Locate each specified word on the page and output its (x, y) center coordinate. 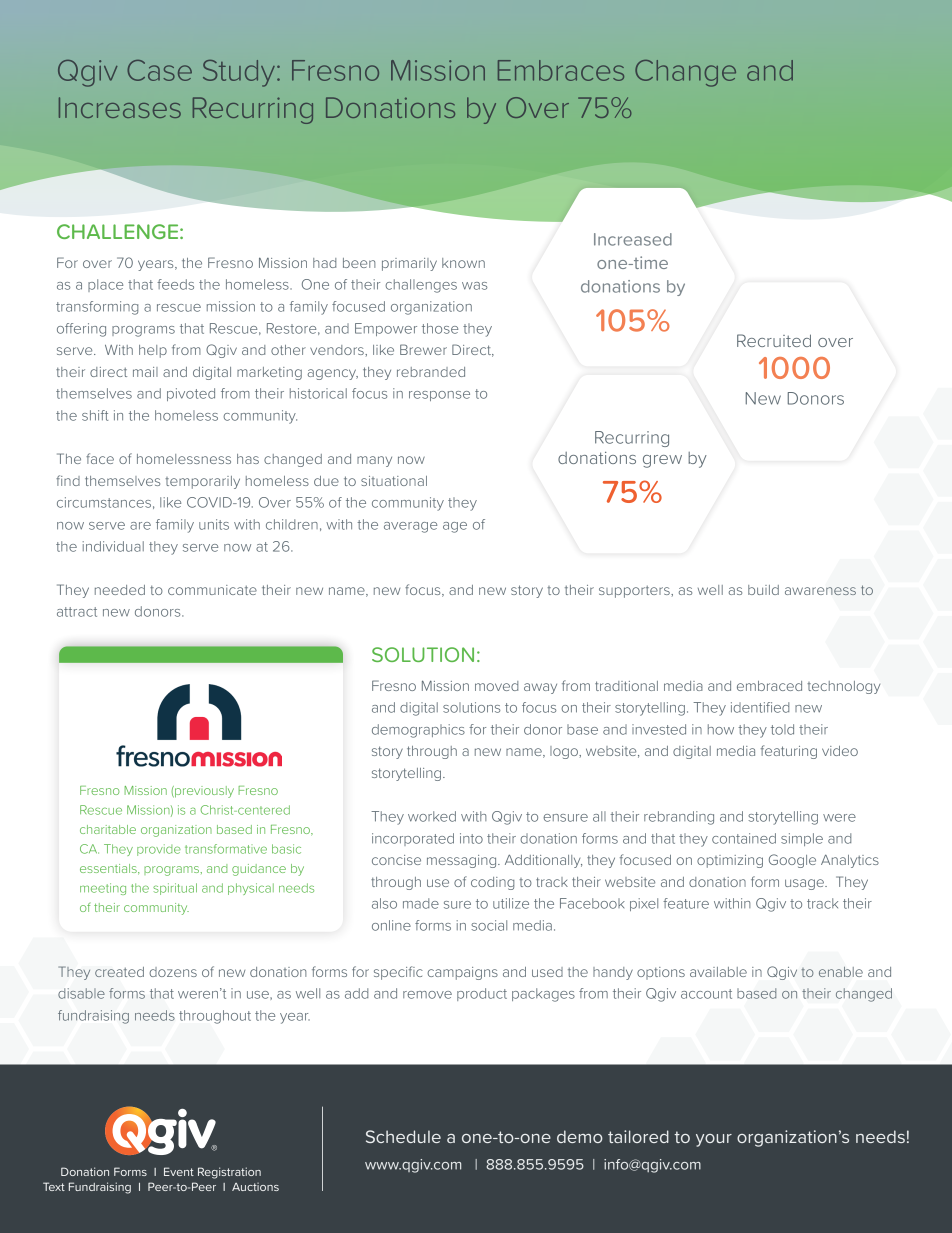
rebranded (431, 372)
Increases (120, 107)
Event (179, 1171)
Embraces (561, 70)
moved (496, 686)
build (763, 590)
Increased (633, 239)
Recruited (774, 340)
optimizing (730, 861)
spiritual (175, 889)
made (421, 903)
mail (145, 372)
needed (120, 590)
